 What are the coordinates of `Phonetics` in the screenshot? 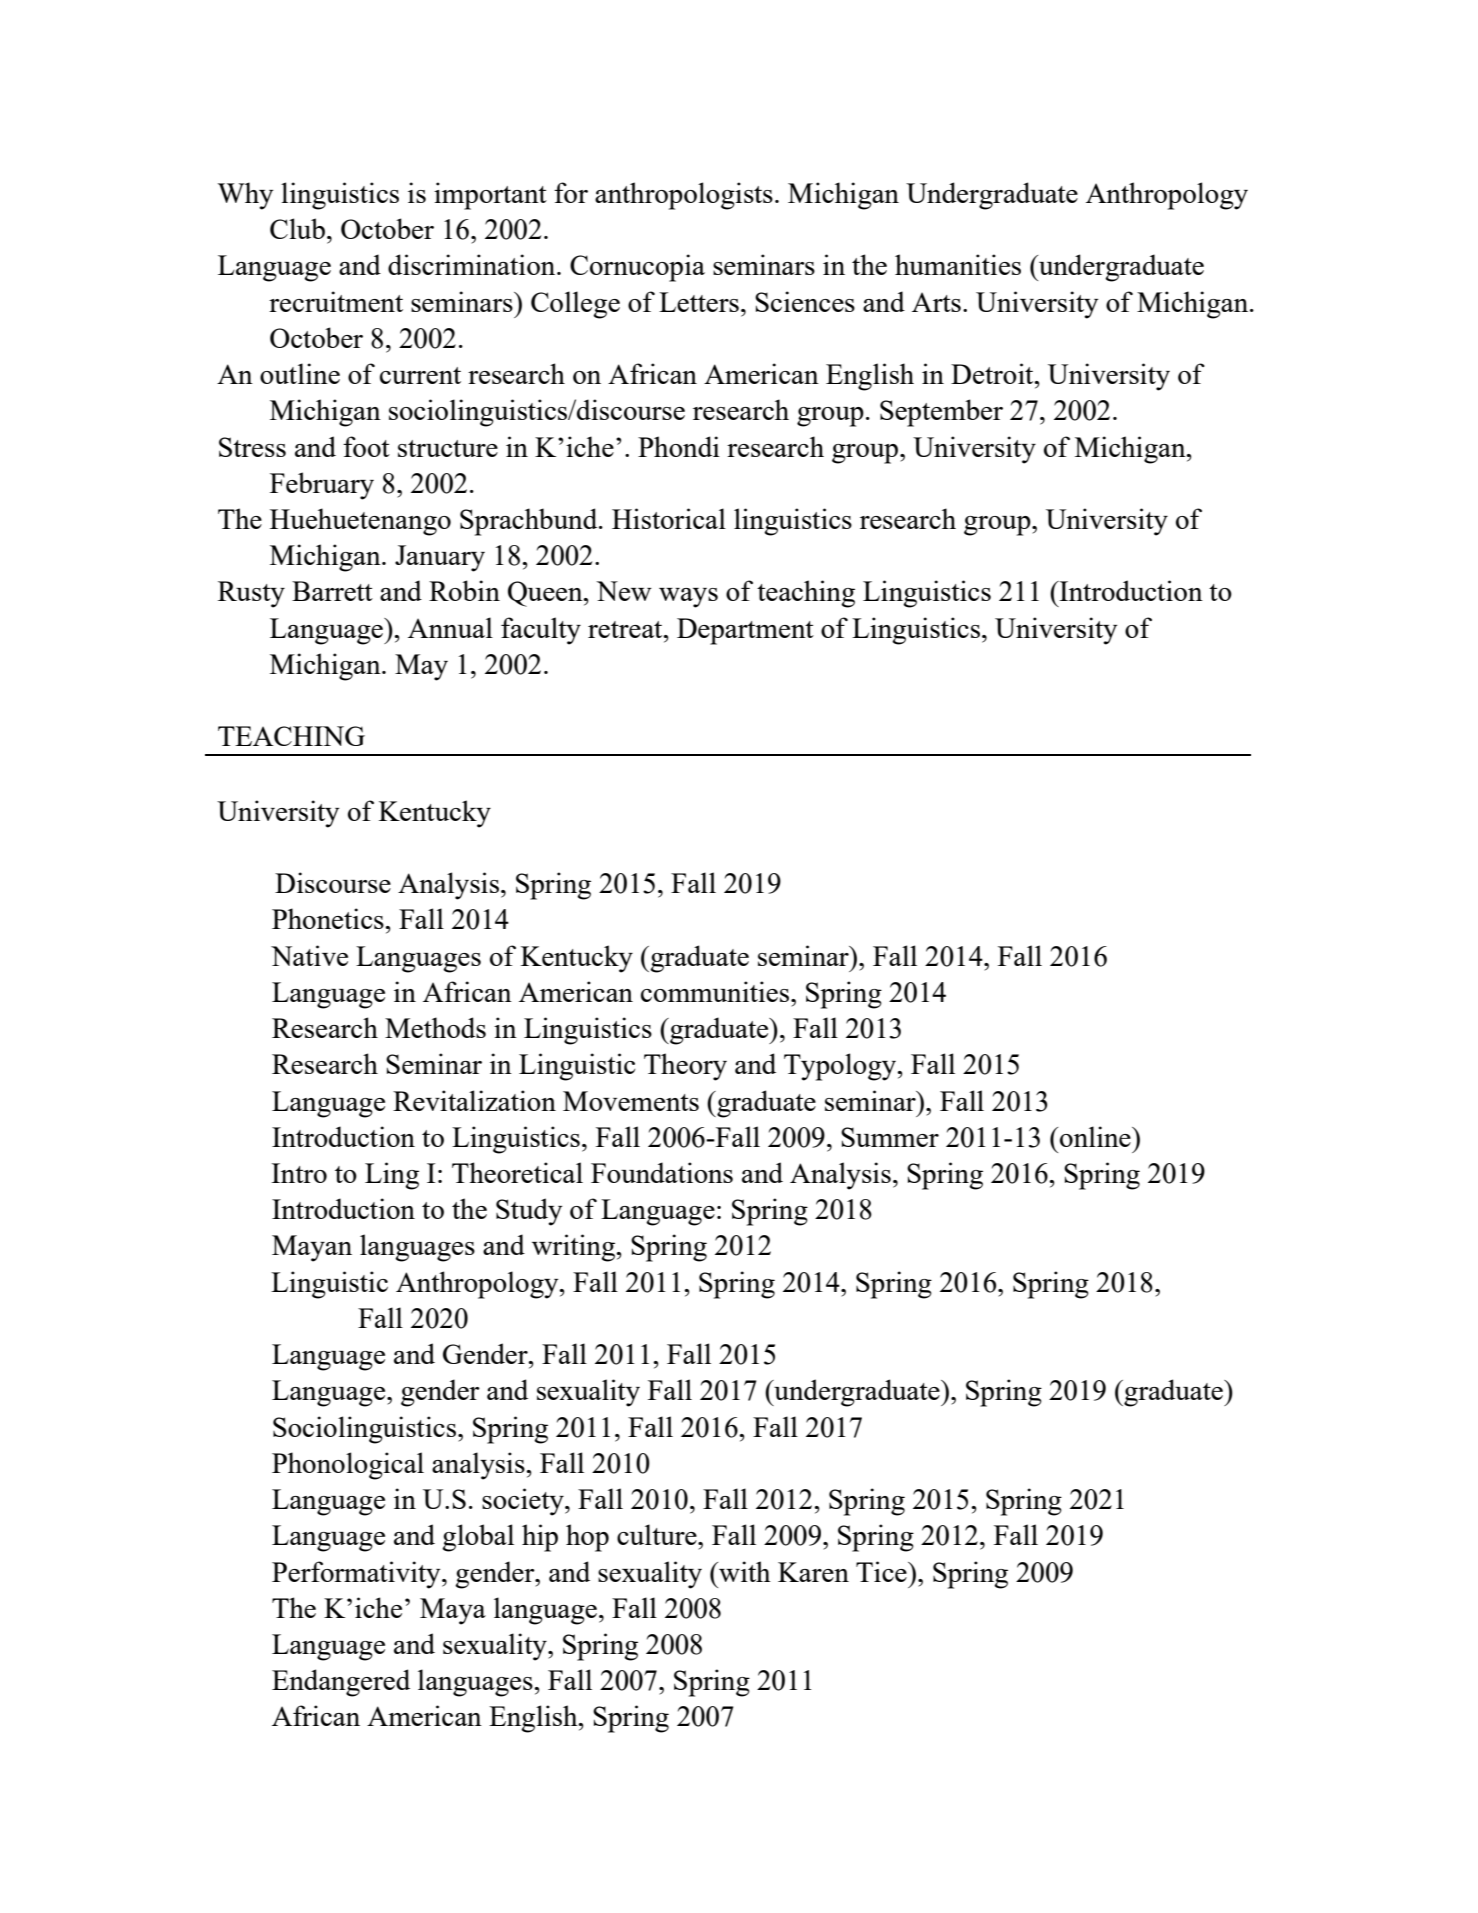 It's located at (329, 918).
